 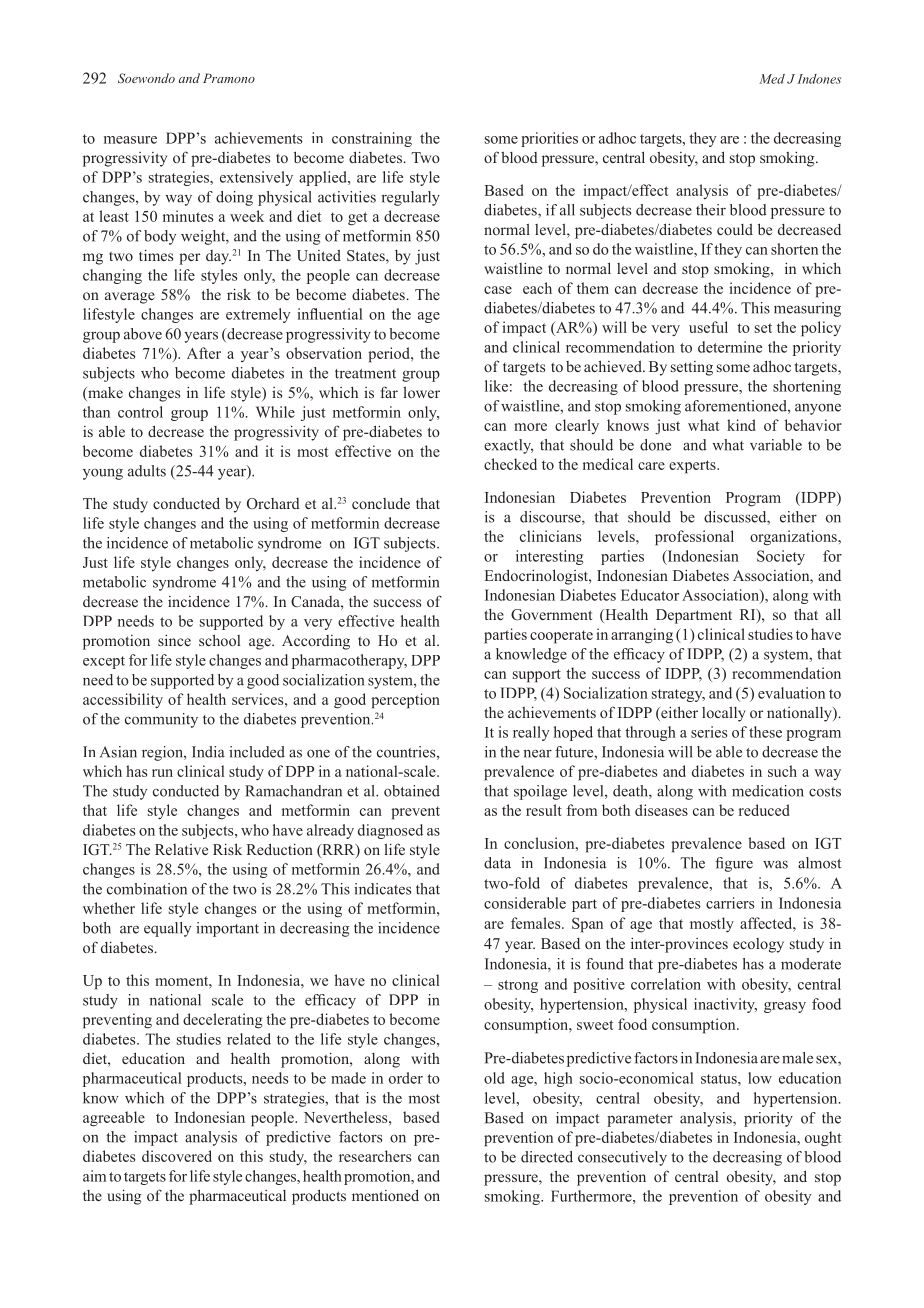 I want to click on regularly, so click(x=410, y=198).
